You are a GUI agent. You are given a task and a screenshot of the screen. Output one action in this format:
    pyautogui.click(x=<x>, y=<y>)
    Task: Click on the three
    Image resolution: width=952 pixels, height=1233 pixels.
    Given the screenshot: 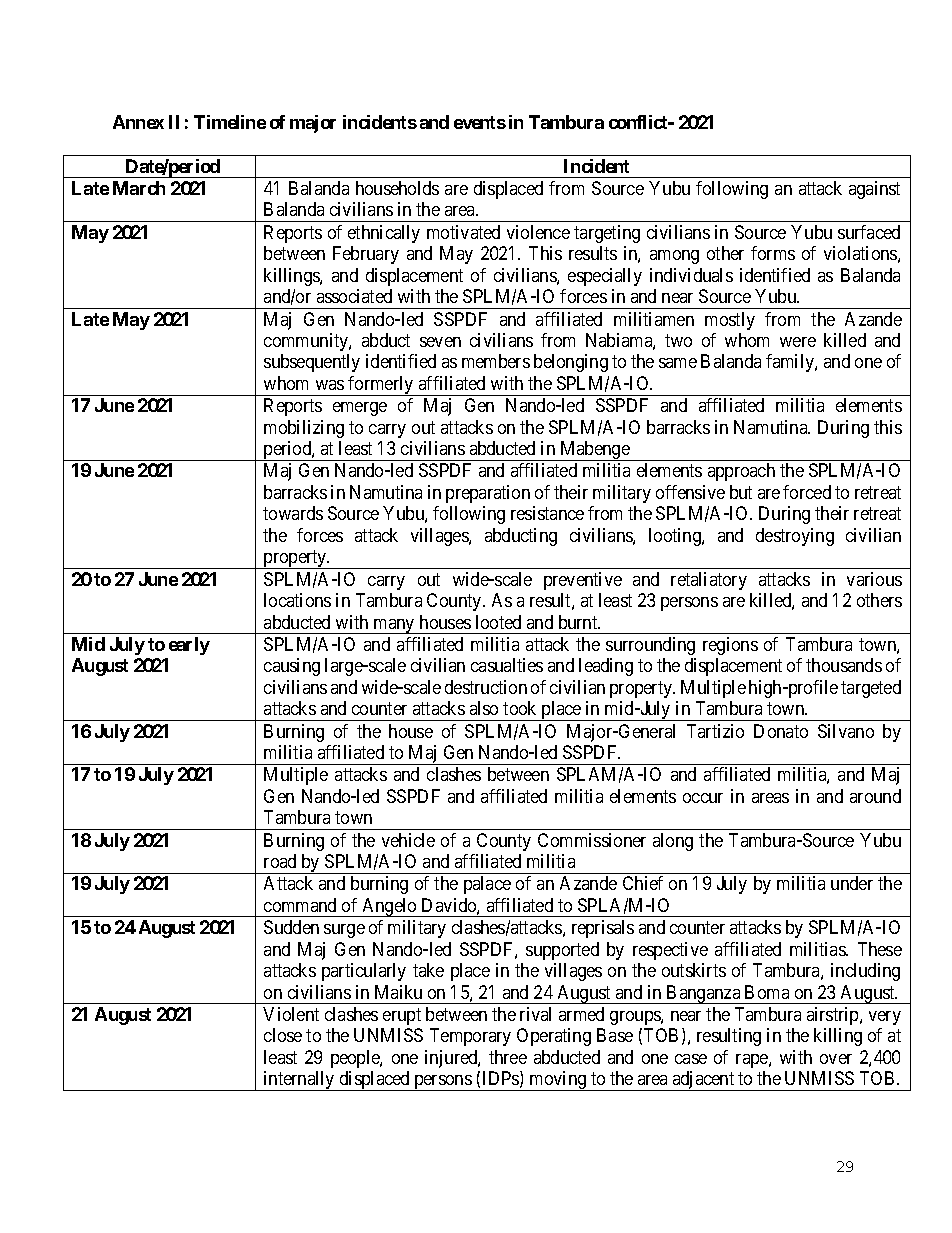 What is the action you would take?
    pyautogui.click(x=508, y=1057)
